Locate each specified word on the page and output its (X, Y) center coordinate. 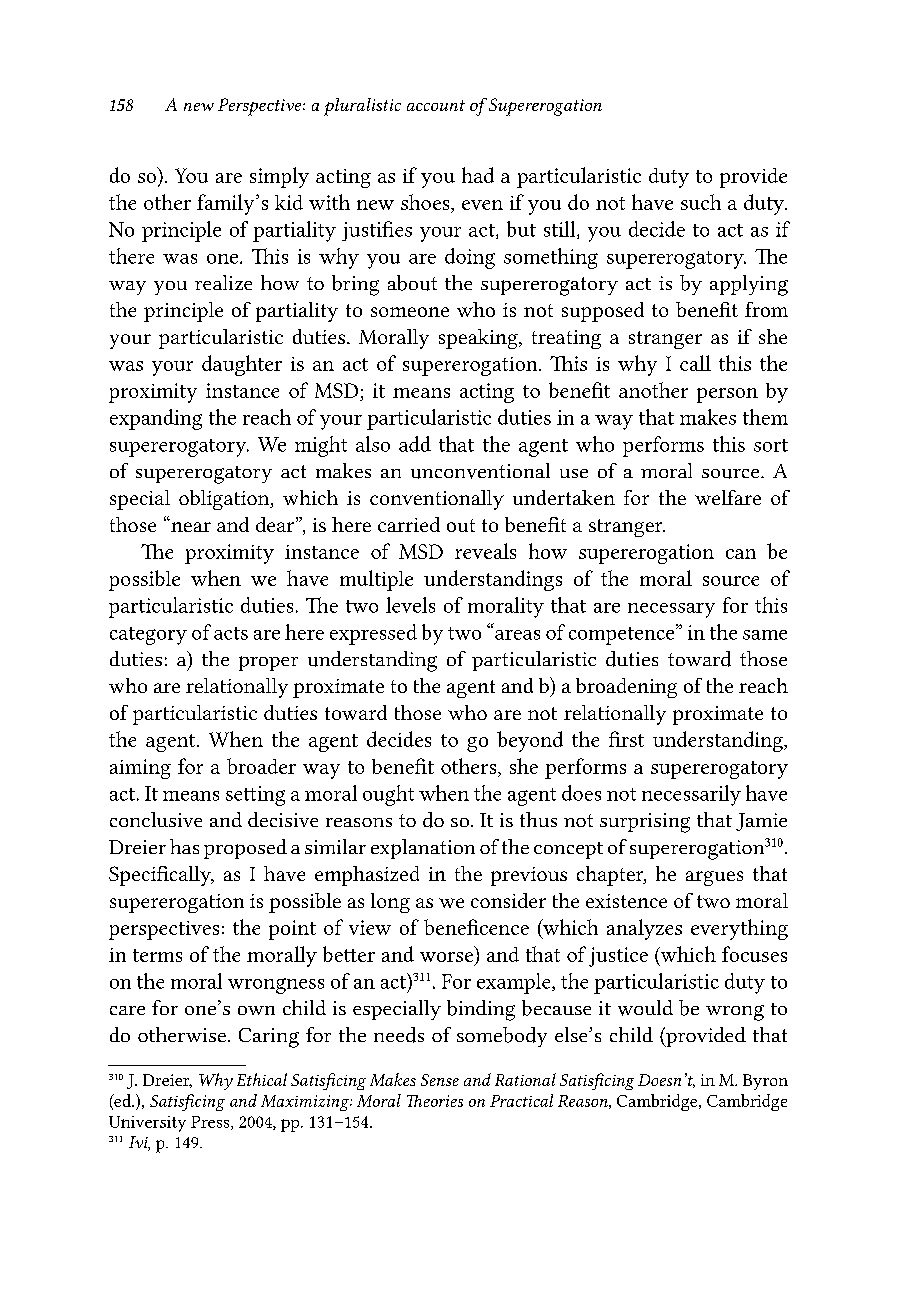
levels (410, 605)
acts (231, 633)
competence (623, 634)
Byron (765, 1082)
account (436, 105)
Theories (435, 1101)
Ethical (262, 1079)
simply (279, 177)
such (701, 202)
